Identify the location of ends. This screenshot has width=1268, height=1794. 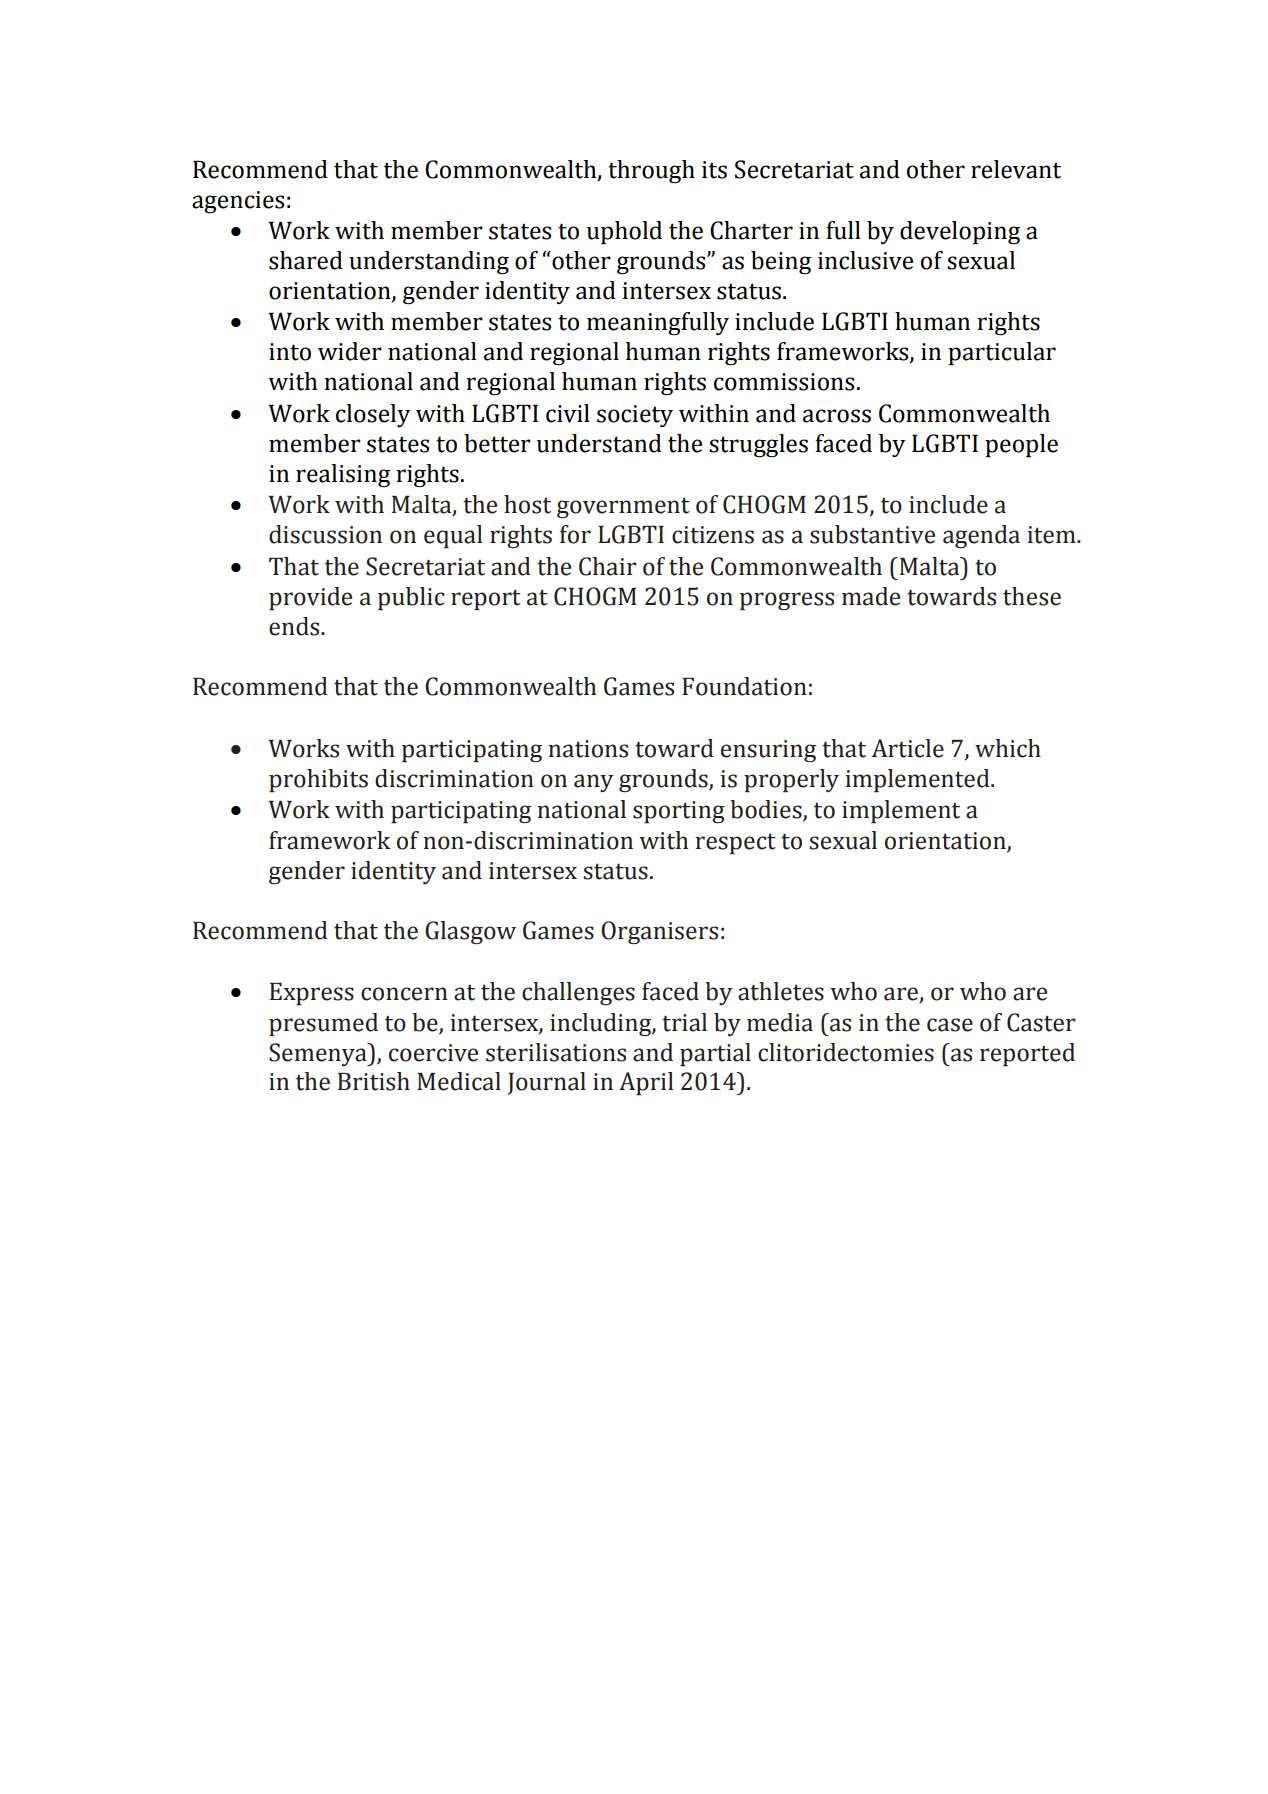
(295, 626).
